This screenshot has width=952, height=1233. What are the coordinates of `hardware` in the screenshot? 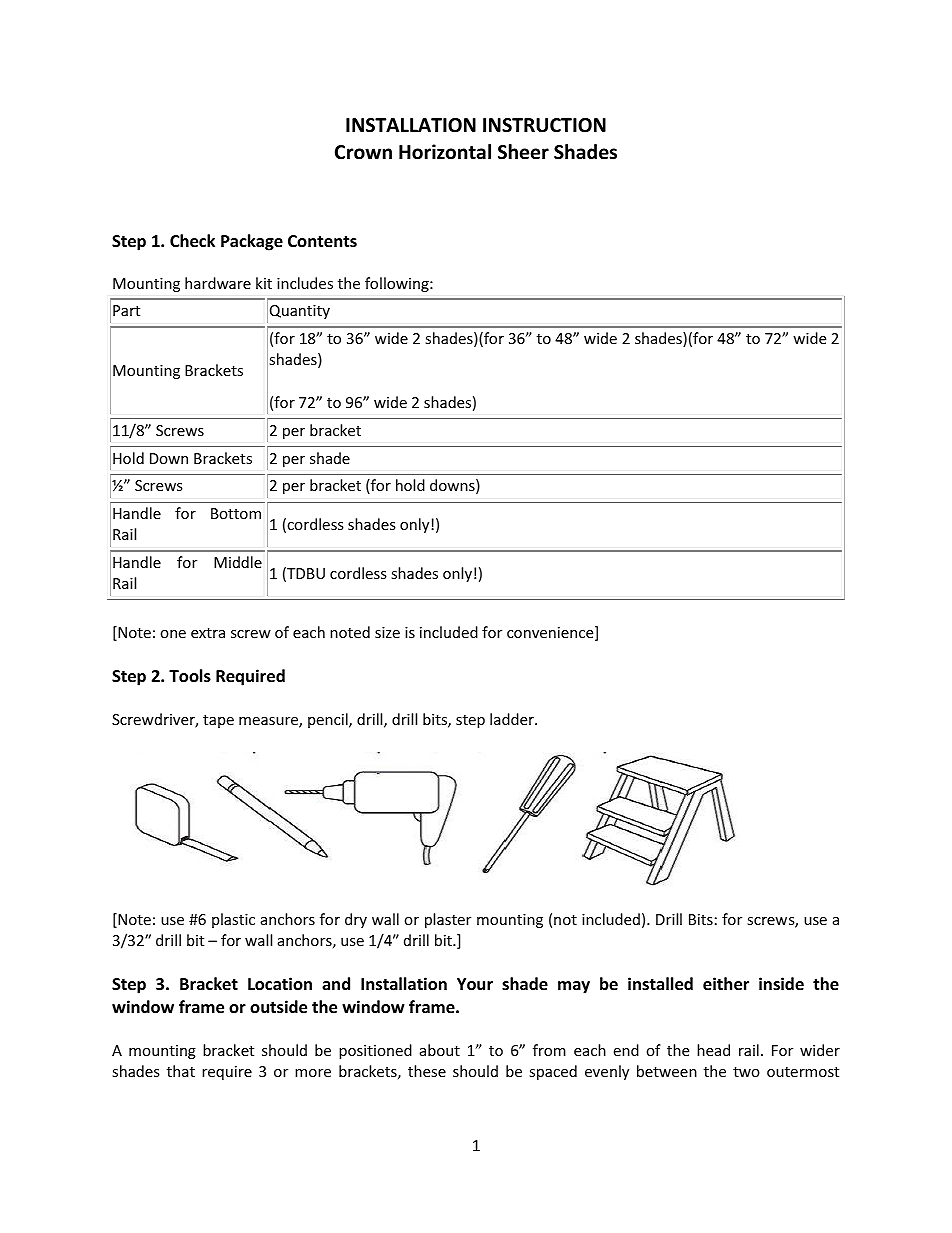 It's located at (218, 283).
